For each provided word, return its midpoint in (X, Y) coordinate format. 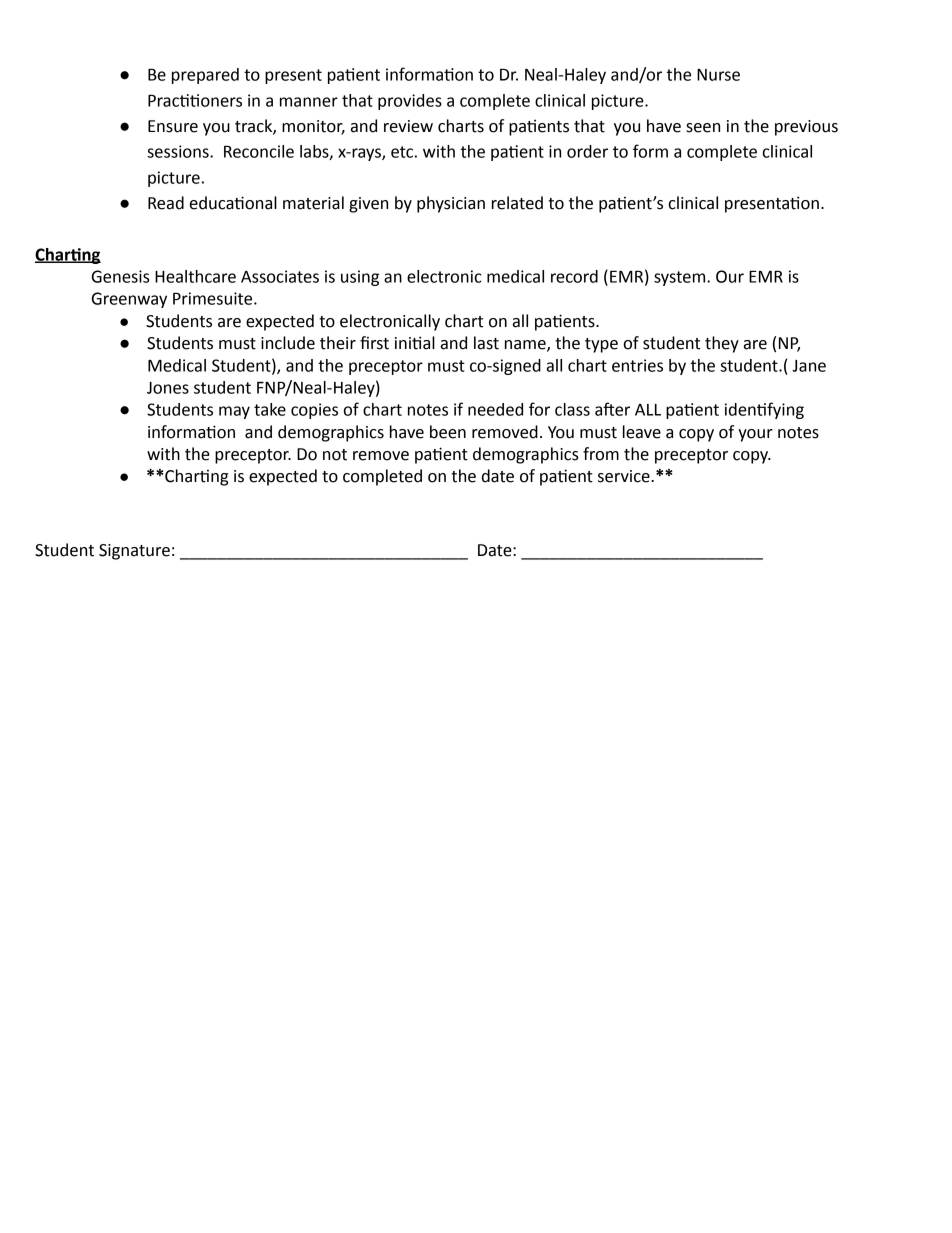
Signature (134, 552)
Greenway (129, 300)
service (625, 476)
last (486, 343)
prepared (205, 76)
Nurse (718, 75)
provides (410, 102)
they (722, 344)
